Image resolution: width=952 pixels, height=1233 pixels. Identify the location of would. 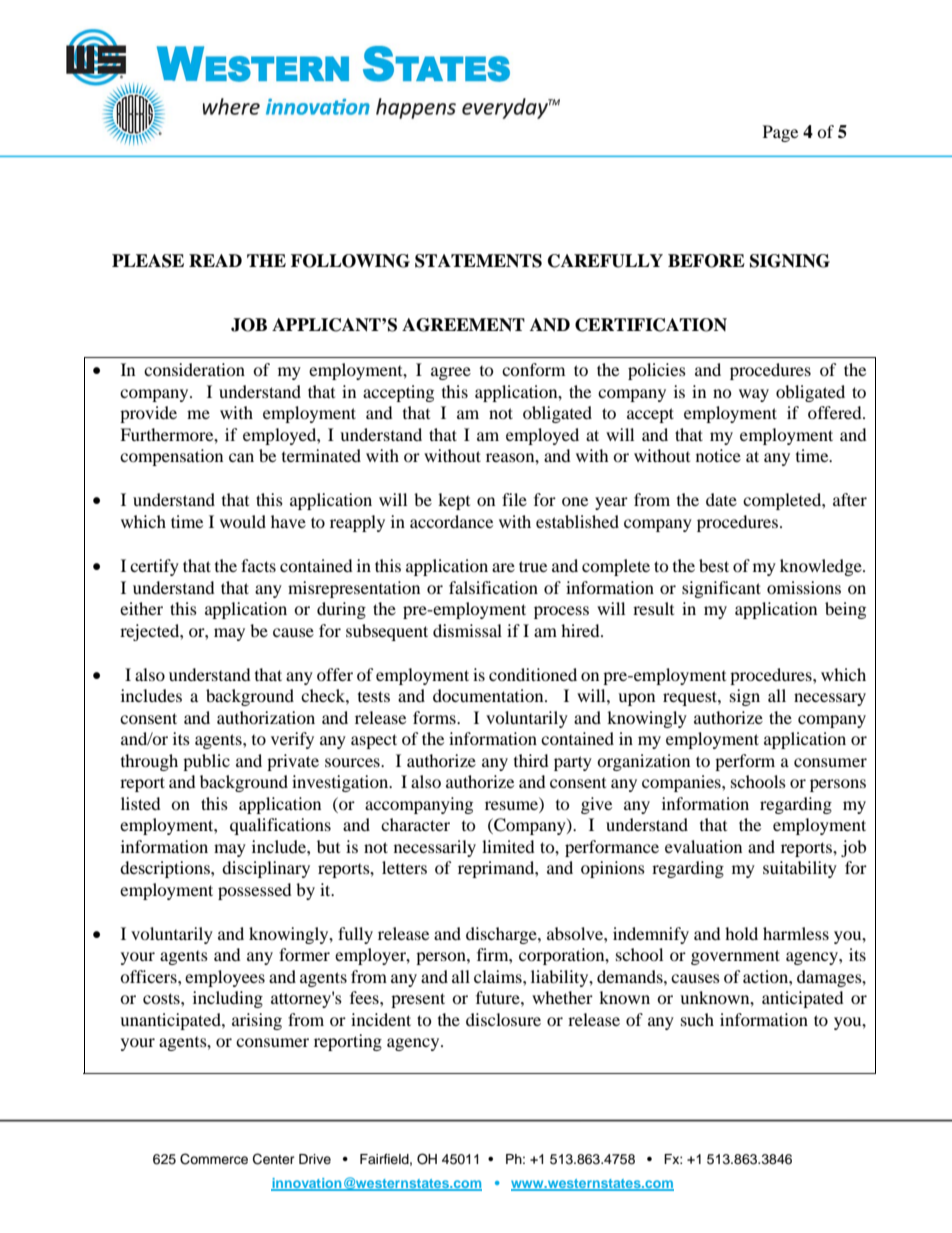
(243, 521).
